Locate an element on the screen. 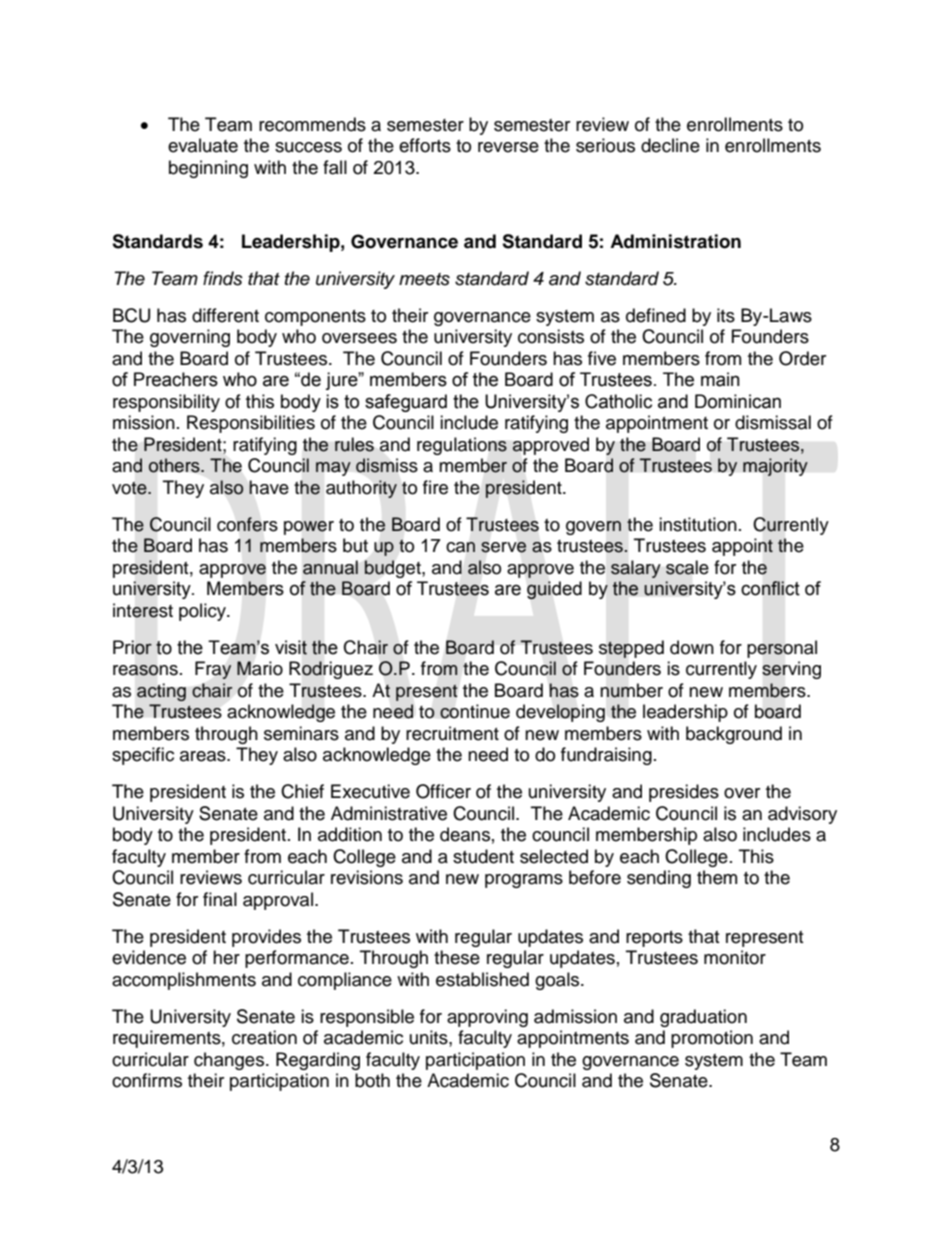 The height and width of the screenshot is (1233, 952). approving is located at coordinates (487, 1018).
